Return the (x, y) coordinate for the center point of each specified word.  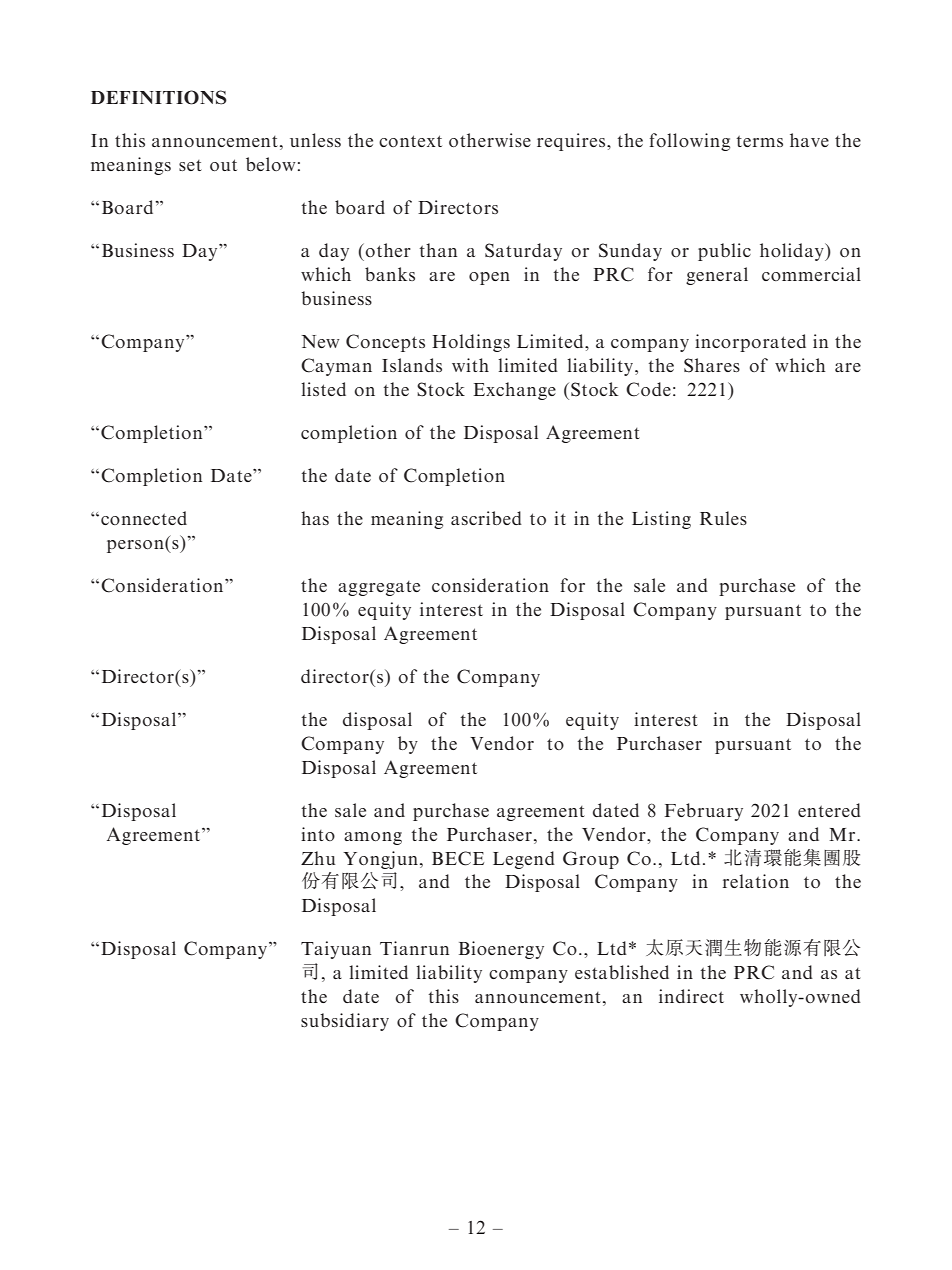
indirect (691, 996)
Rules (723, 518)
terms (760, 141)
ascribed (486, 518)
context (410, 141)
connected (144, 518)
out (223, 165)
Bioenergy (501, 950)
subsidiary (345, 1022)
